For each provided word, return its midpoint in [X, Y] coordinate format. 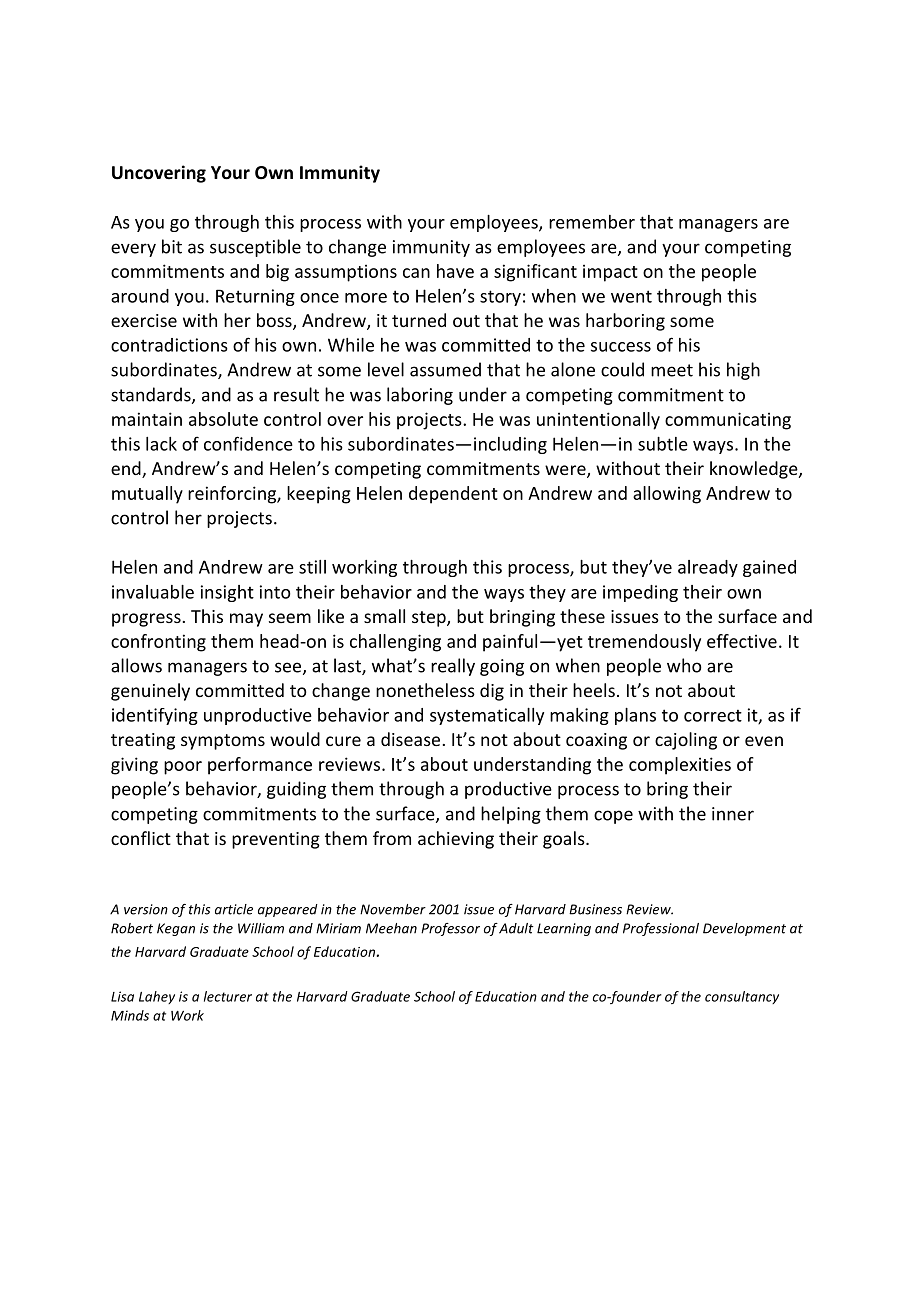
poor [183, 768]
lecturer [228, 996]
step [430, 619]
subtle [663, 444]
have [455, 271]
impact [610, 273]
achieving [456, 840]
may [246, 620]
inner [733, 814]
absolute [223, 419]
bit [172, 246]
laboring [420, 396]
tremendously [644, 643]
